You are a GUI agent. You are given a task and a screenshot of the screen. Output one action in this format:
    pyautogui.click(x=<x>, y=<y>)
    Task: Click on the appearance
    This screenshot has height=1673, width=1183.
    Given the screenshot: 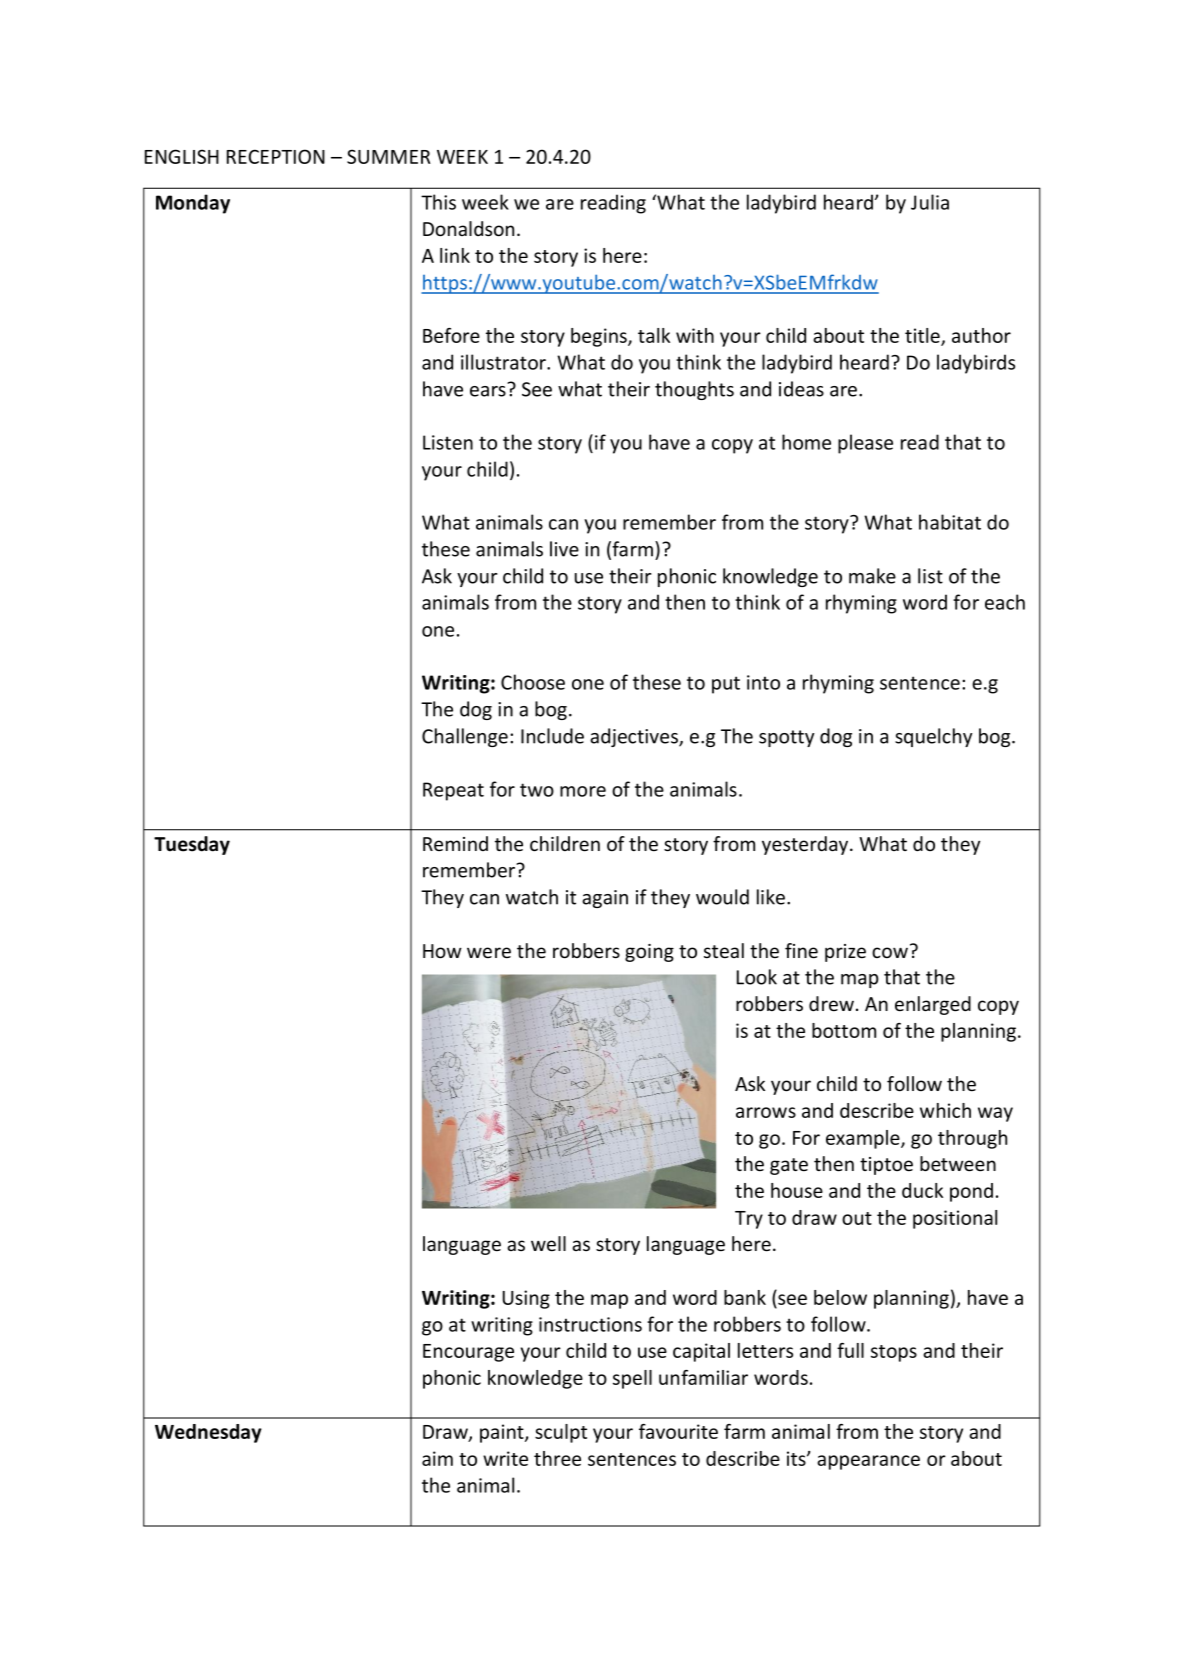 What is the action you would take?
    pyautogui.click(x=868, y=1462)
